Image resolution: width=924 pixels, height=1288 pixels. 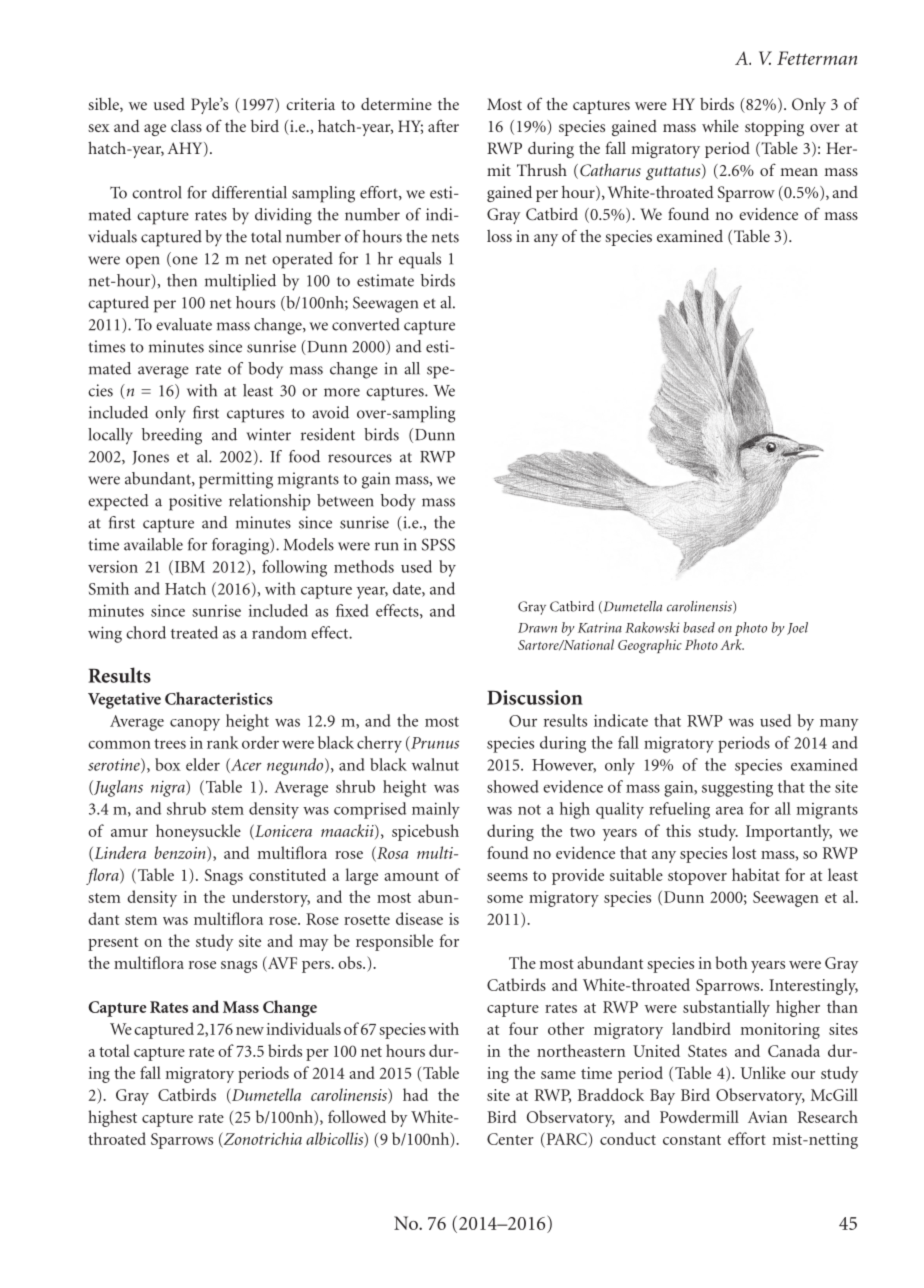 I want to click on converted, so click(x=366, y=324).
